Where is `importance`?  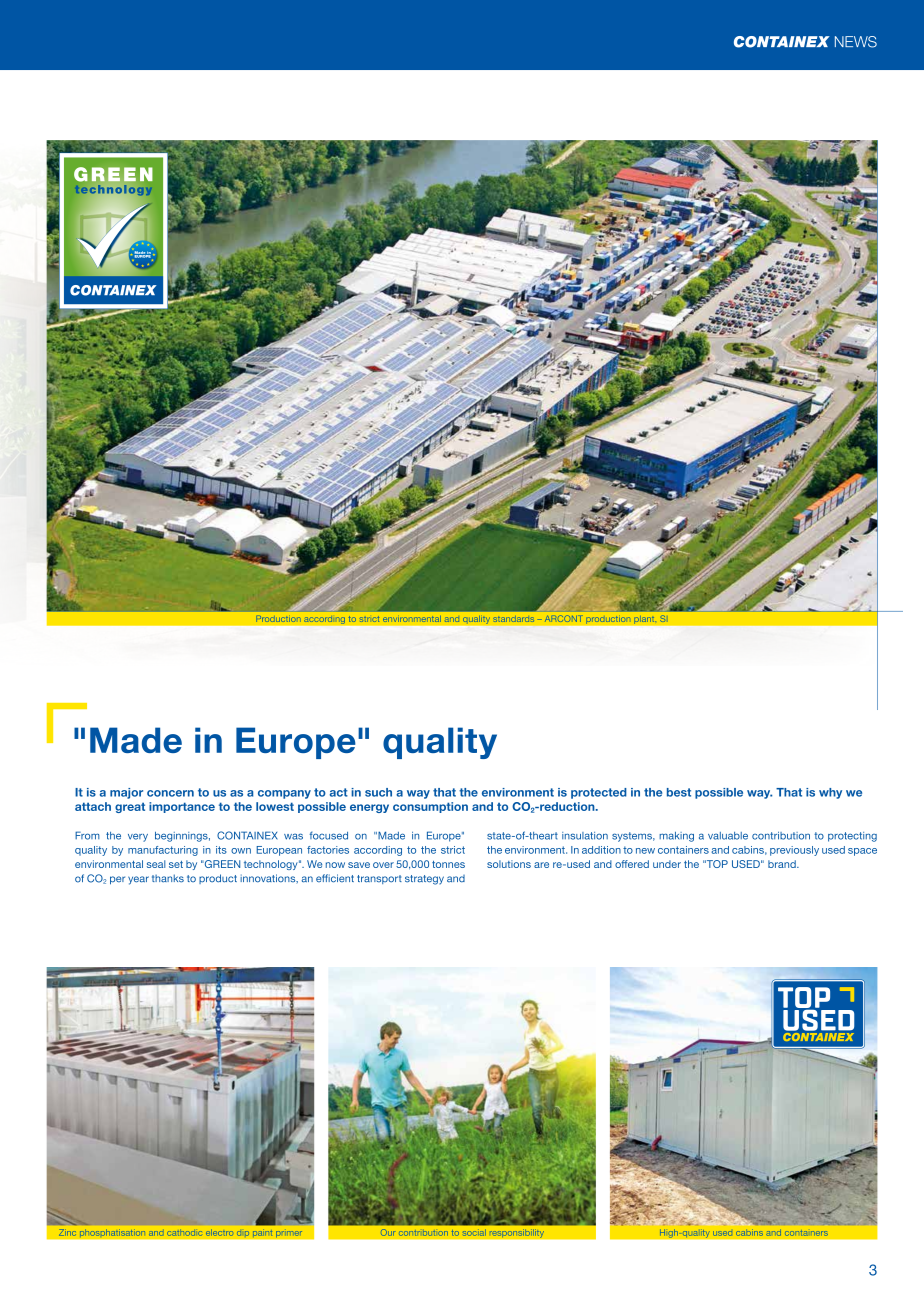
importance is located at coordinates (182, 807).
